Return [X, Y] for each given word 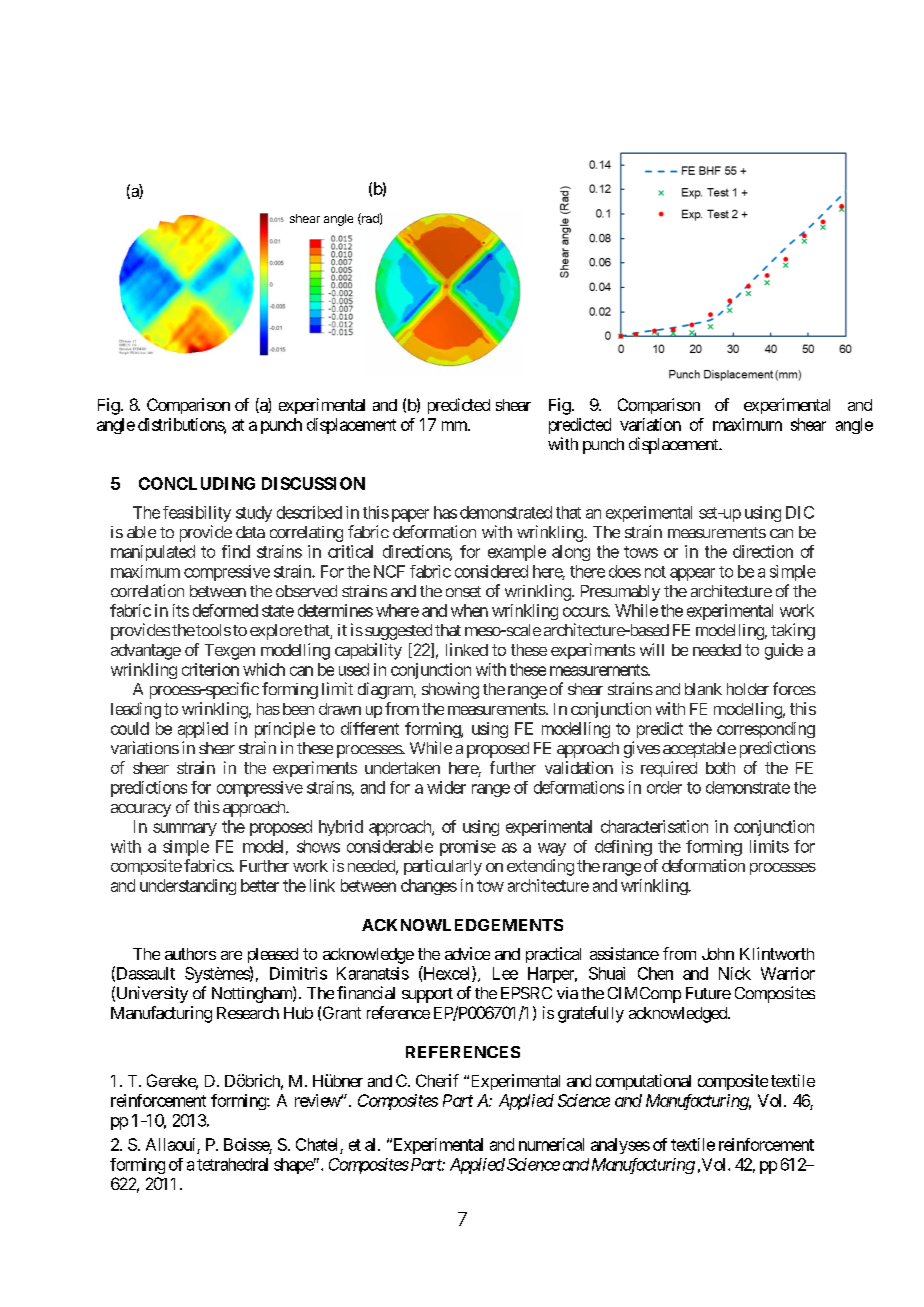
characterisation [654, 826]
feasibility [197, 514]
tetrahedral [232, 1164]
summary [185, 829]
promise [468, 848]
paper [410, 515]
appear [692, 574]
